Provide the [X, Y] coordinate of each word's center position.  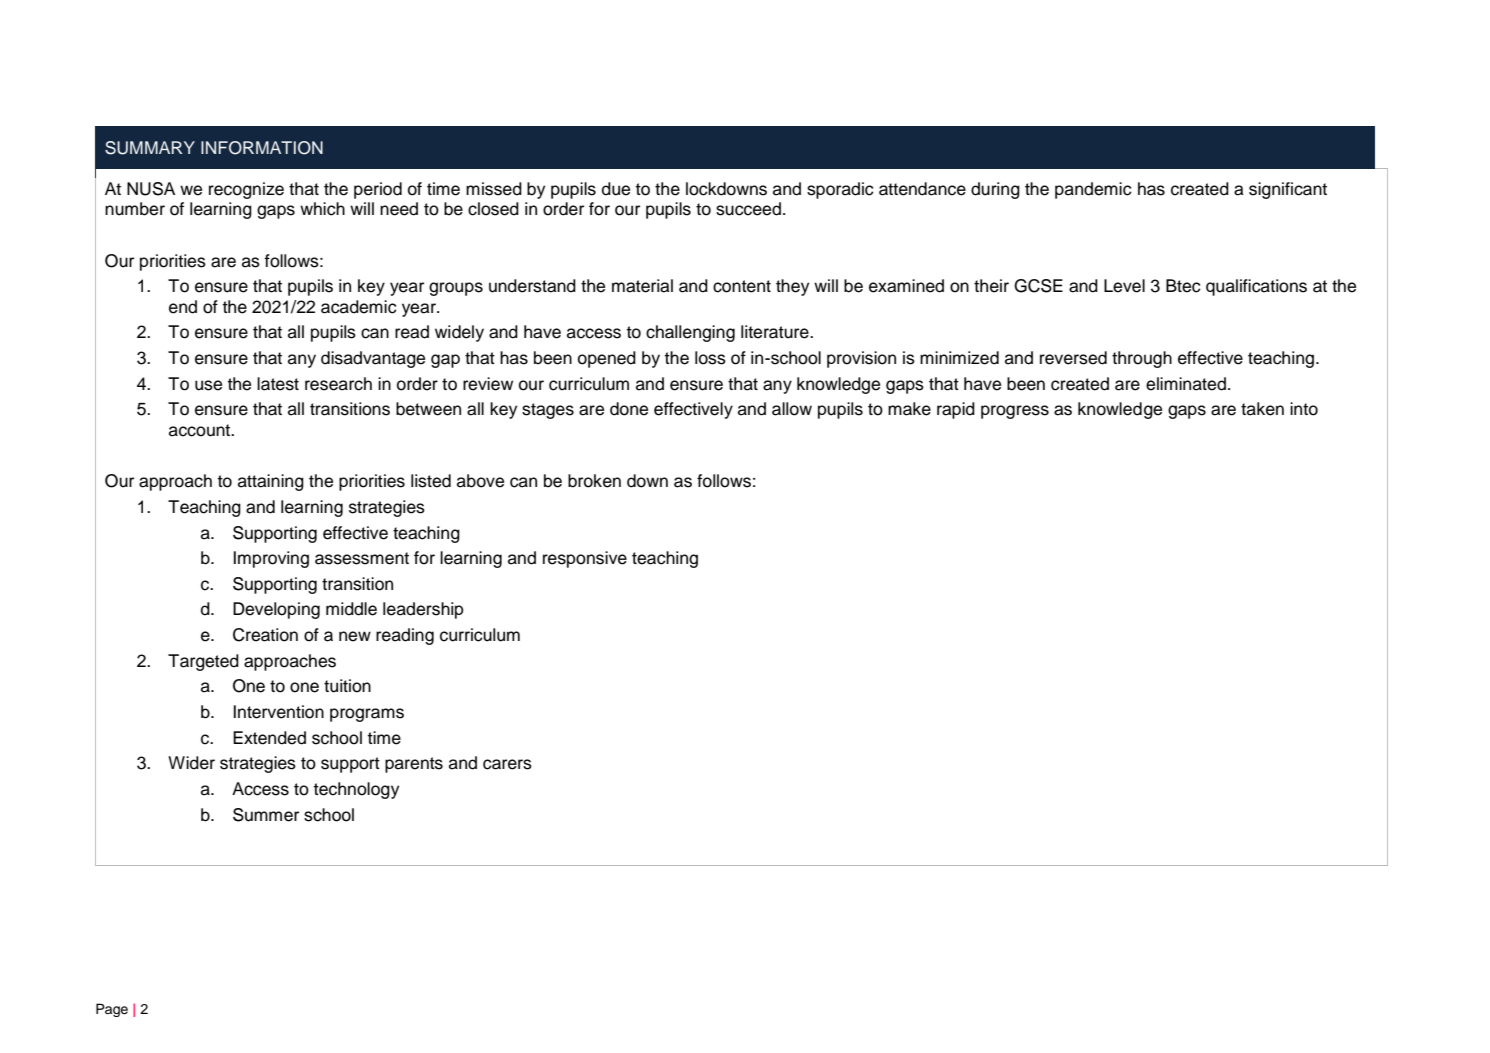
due [616, 189]
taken [1262, 409]
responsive [585, 559]
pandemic [1093, 190]
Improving [271, 559]
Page [112, 1010]
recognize [246, 190]
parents [414, 765]
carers [507, 764]
